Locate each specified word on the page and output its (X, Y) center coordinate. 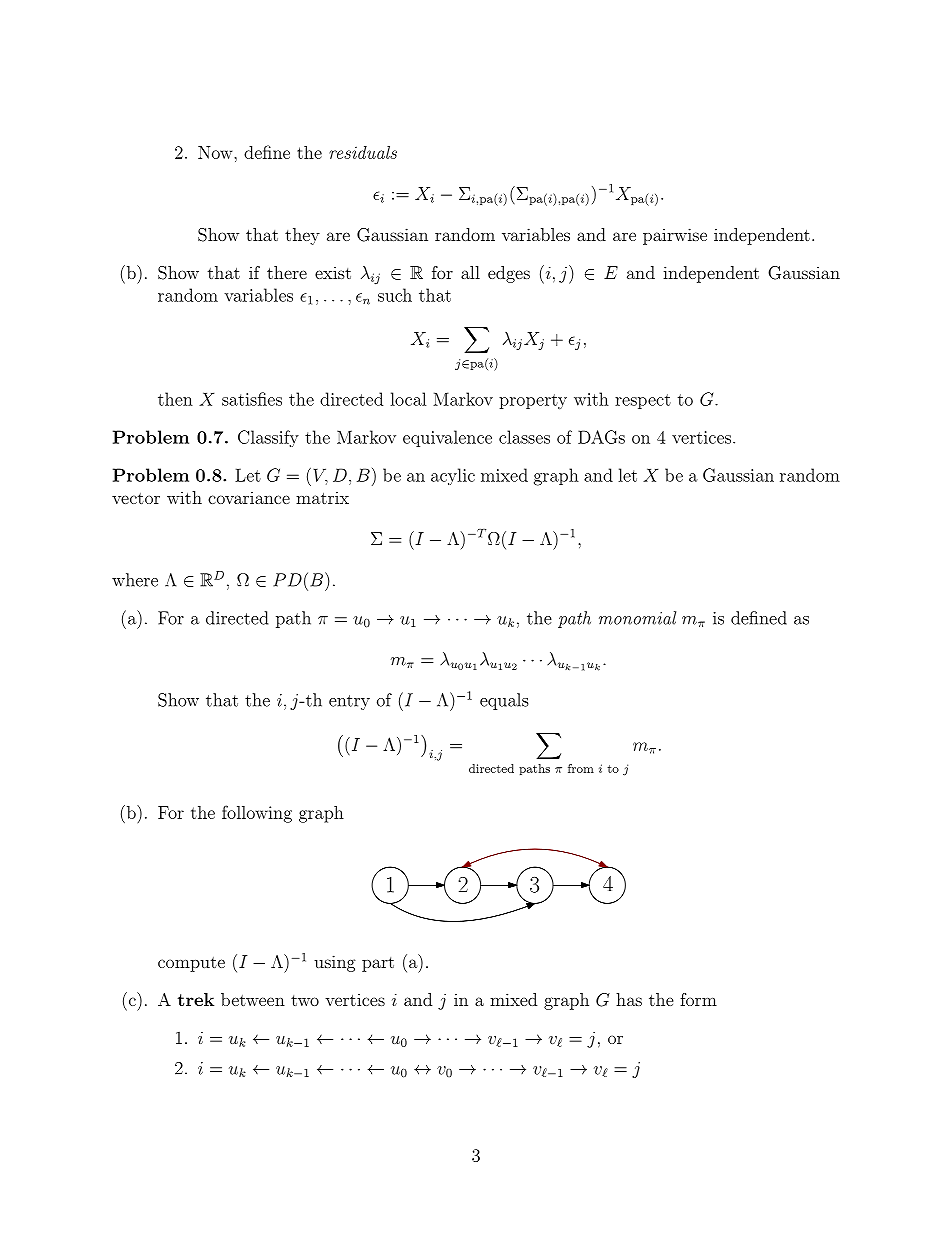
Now (216, 152)
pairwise (675, 236)
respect (643, 401)
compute (191, 964)
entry (349, 702)
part (378, 964)
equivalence (447, 438)
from (581, 768)
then (175, 399)
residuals (363, 152)
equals (504, 701)
